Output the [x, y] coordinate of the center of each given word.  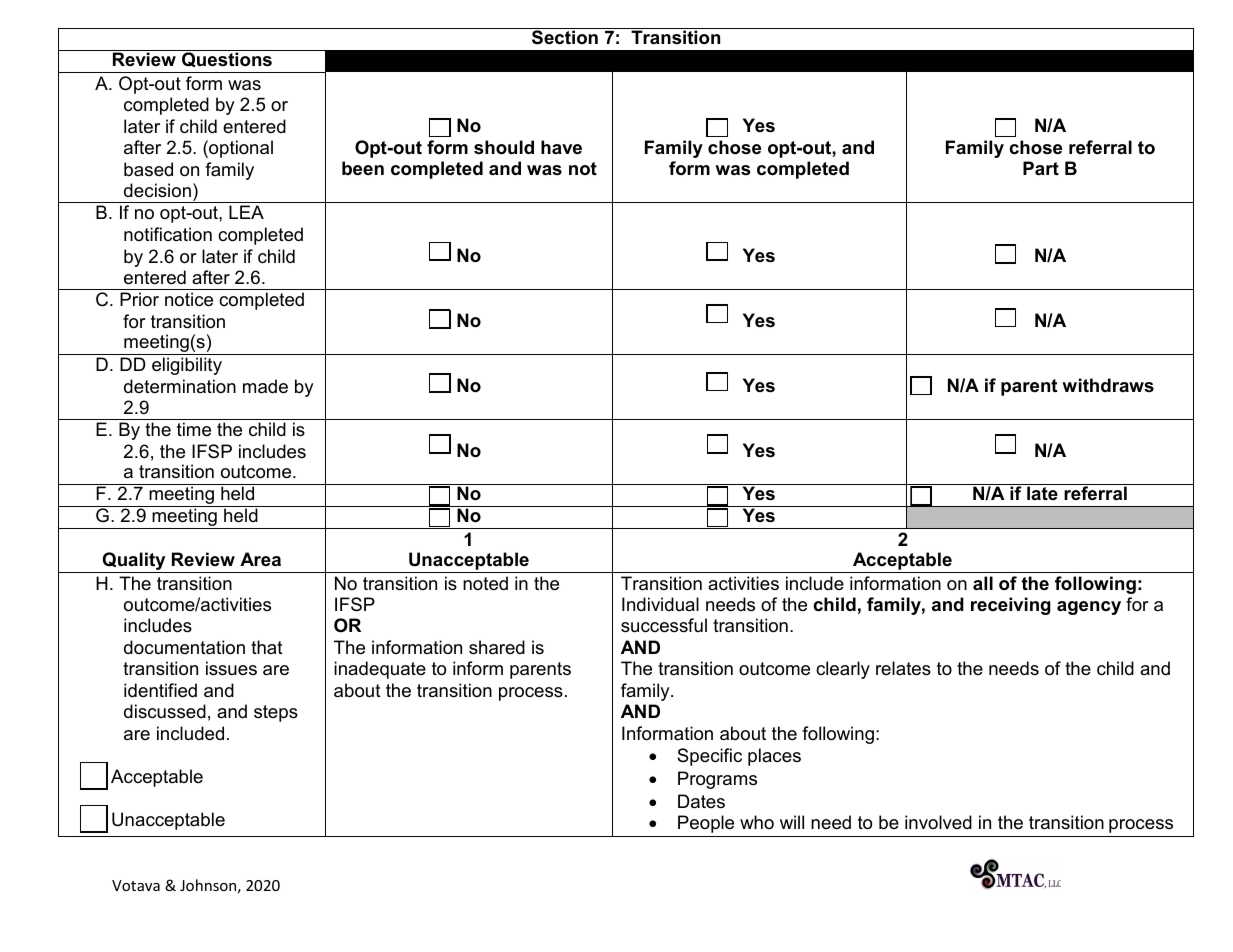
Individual [660, 604]
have [561, 147]
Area [260, 559]
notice [189, 299]
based [148, 169]
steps [276, 713]
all [983, 583]
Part [1041, 168]
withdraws [1108, 385]
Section [565, 37]
